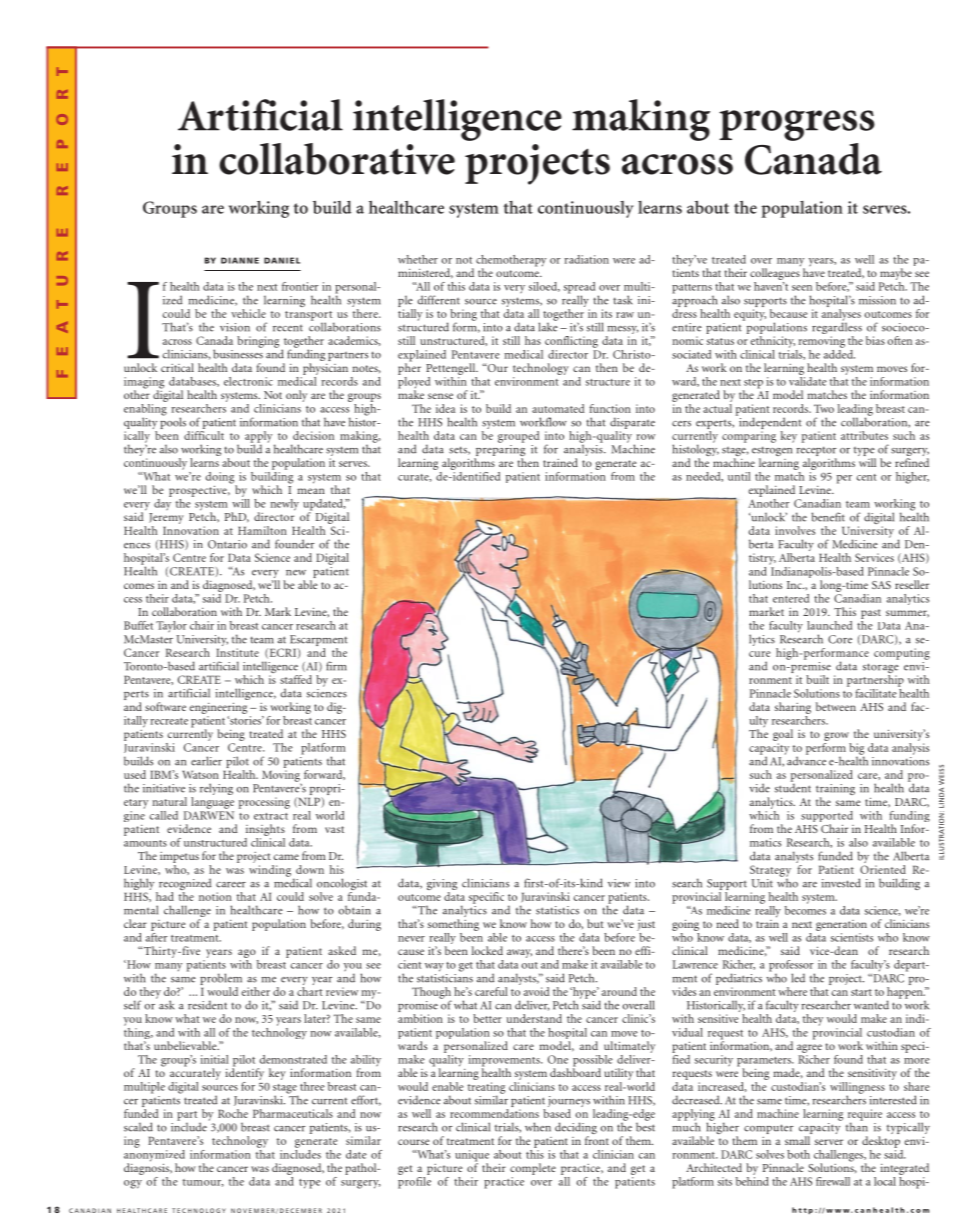 This page has width=976, height=1232. What do you see at coordinates (499, 450) in the page?
I see `preparing` at bounding box center [499, 450].
